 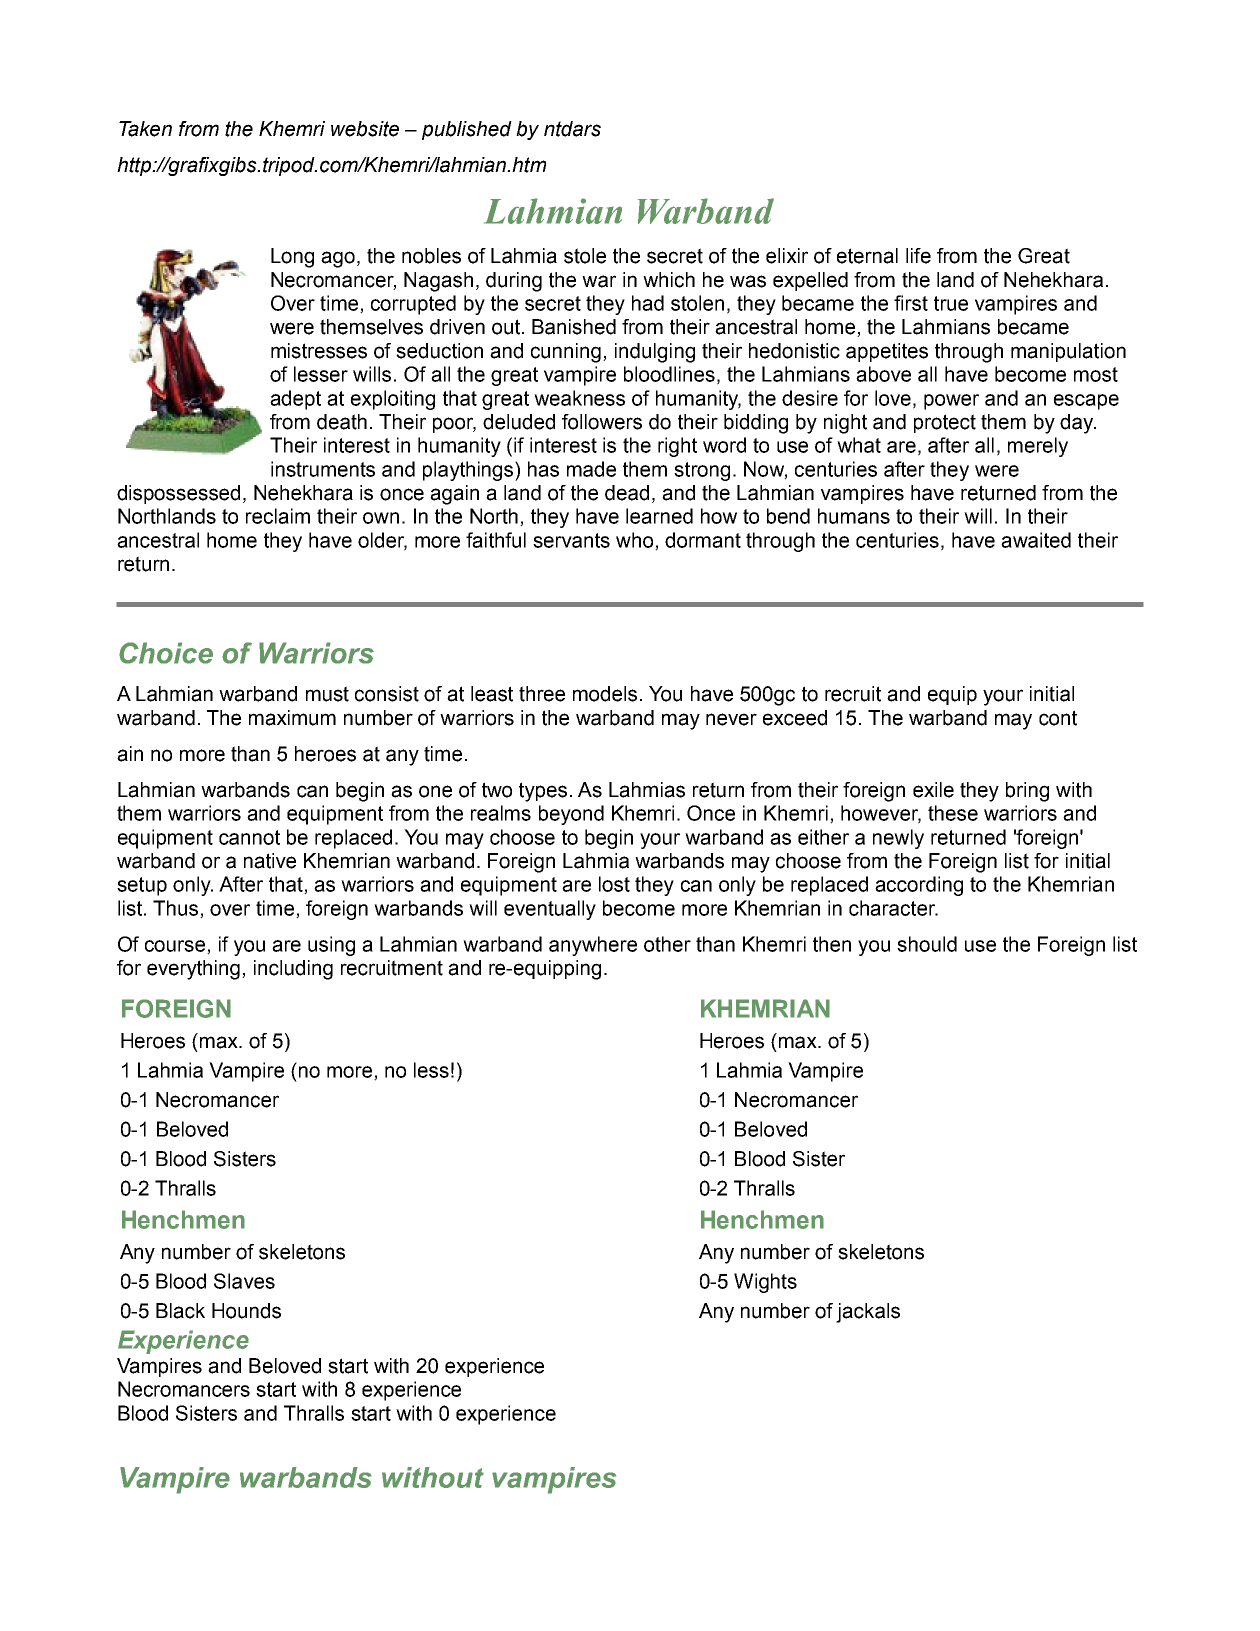 What do you see at coordinates (365, 129) in the screenshot?
I see `website` at bounding box center [365, 129].
